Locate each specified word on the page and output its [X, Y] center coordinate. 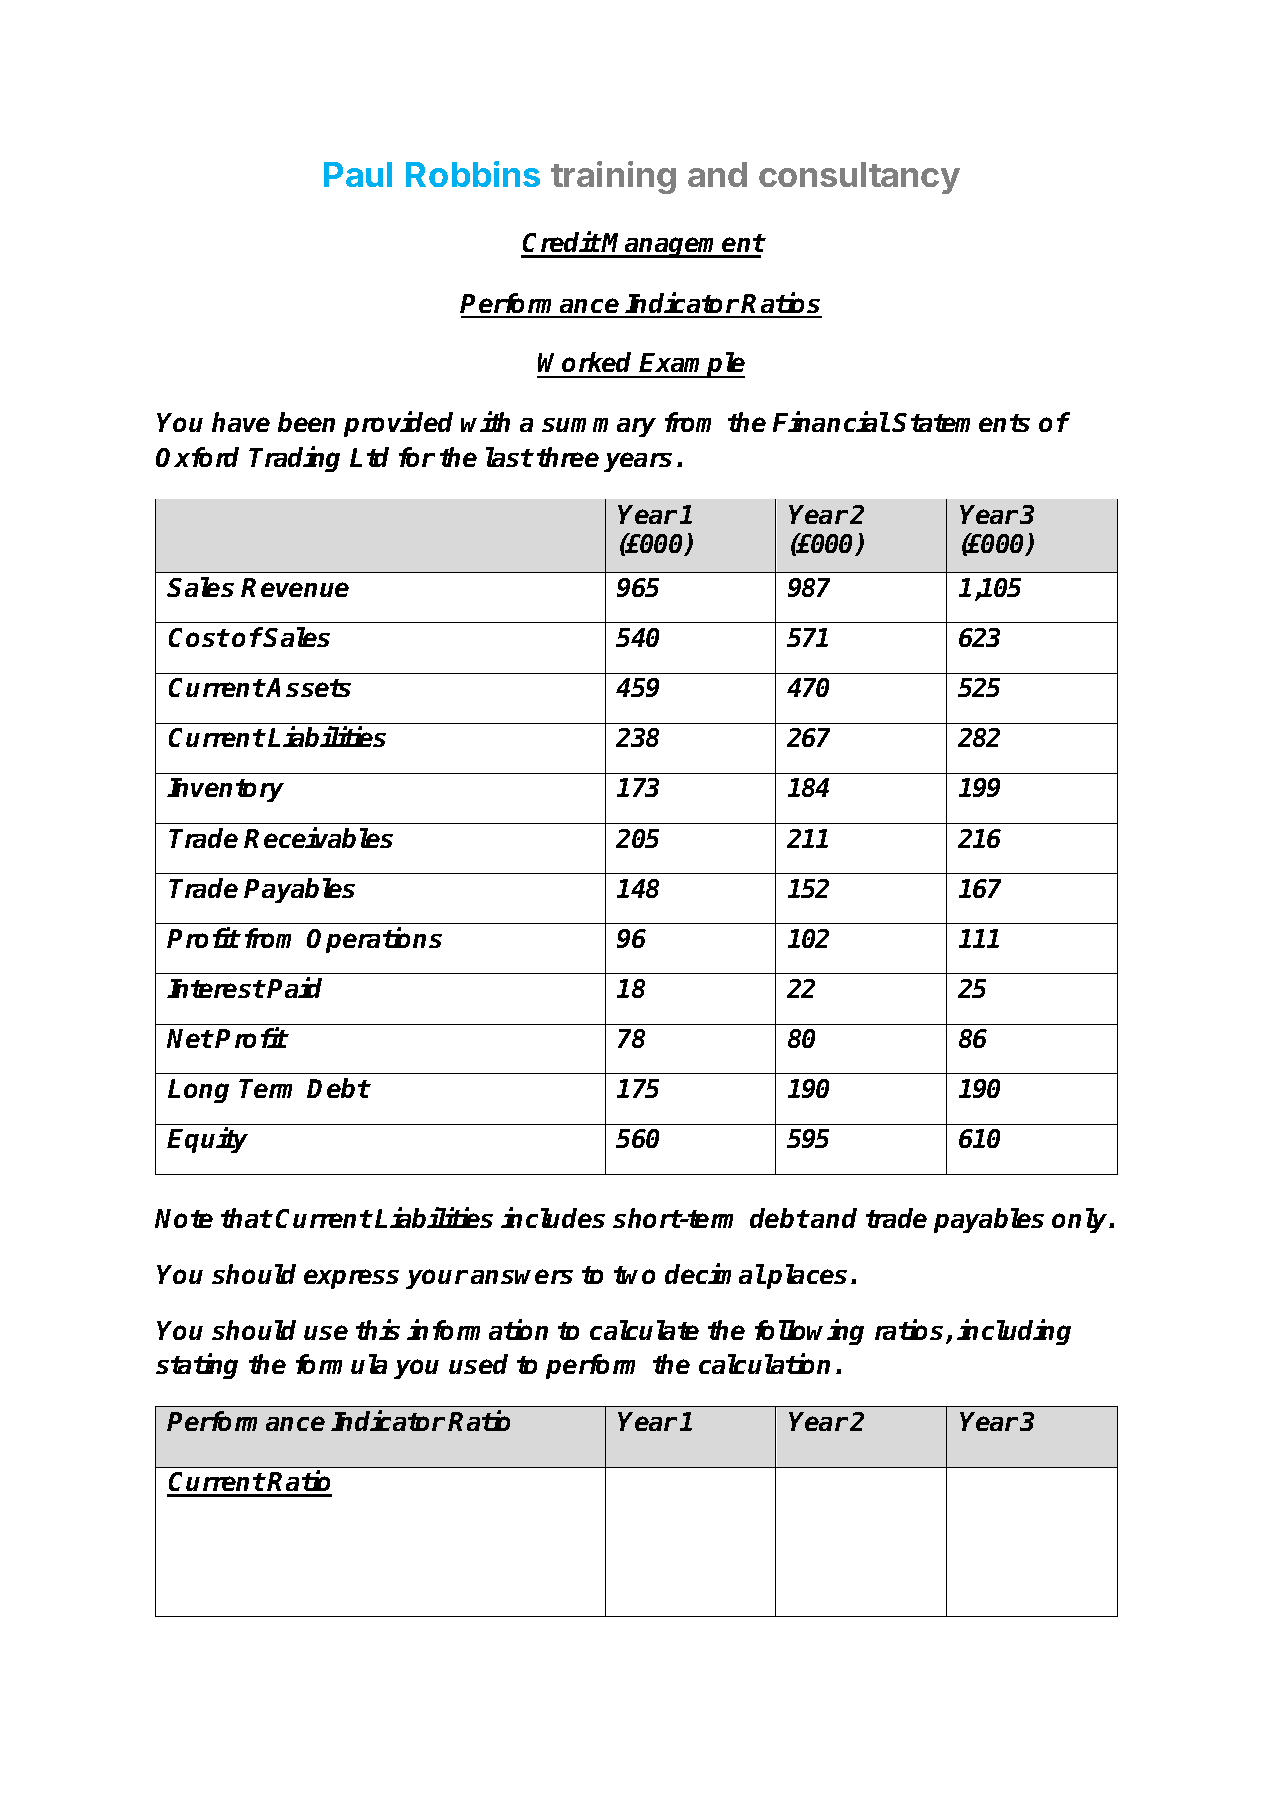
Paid [294, 987]
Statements [961, 422]
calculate [644, 1330]
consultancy [859, 178]
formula [341, 1364]
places [807, 1276]
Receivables [318, 837]
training [613, 177]
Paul [358, 174]
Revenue [295, 587]
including [1014, 1332]
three [568, 457]
